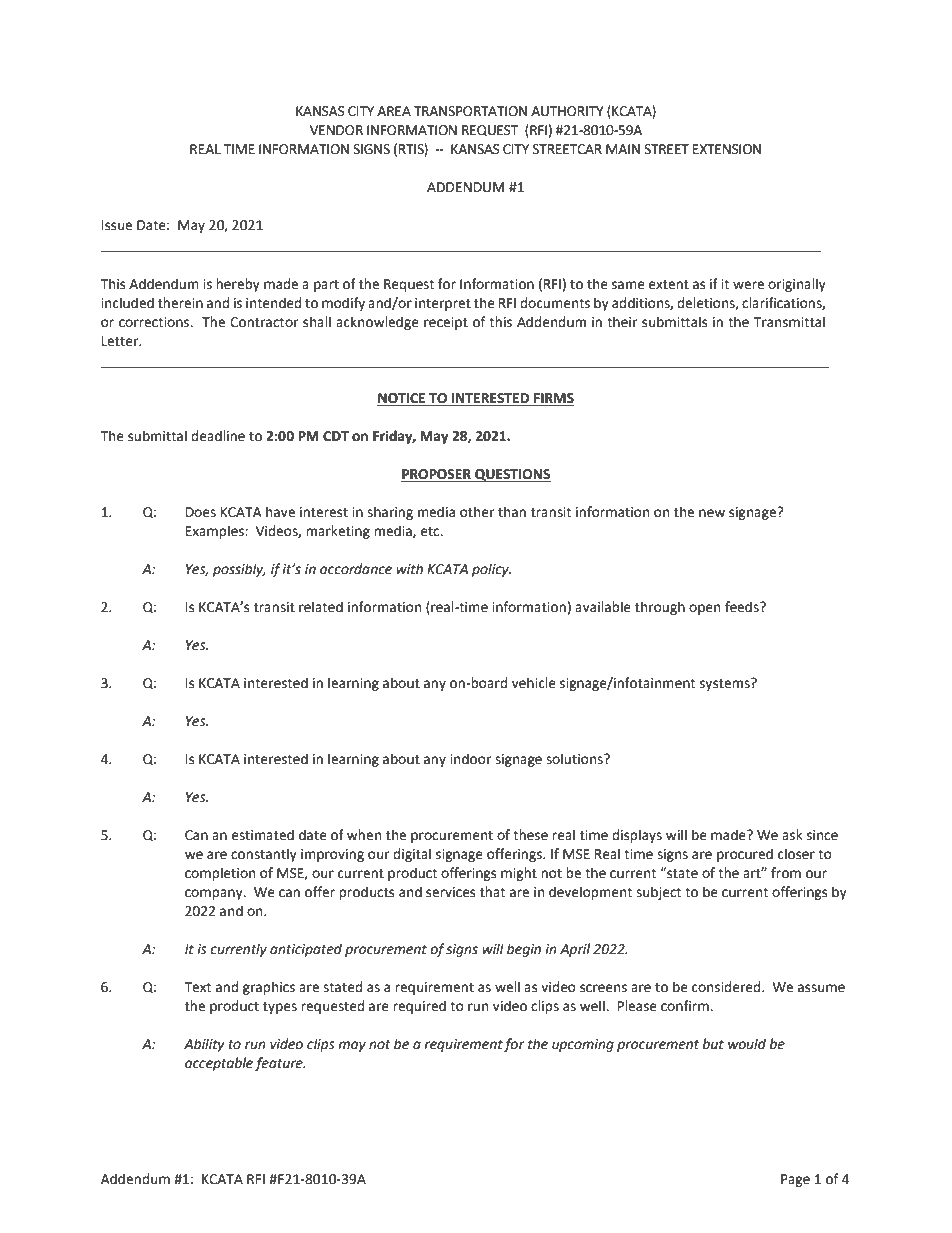  Describe the element at coordinates (748, 285) in the screenshot. I see `were` at that location.
